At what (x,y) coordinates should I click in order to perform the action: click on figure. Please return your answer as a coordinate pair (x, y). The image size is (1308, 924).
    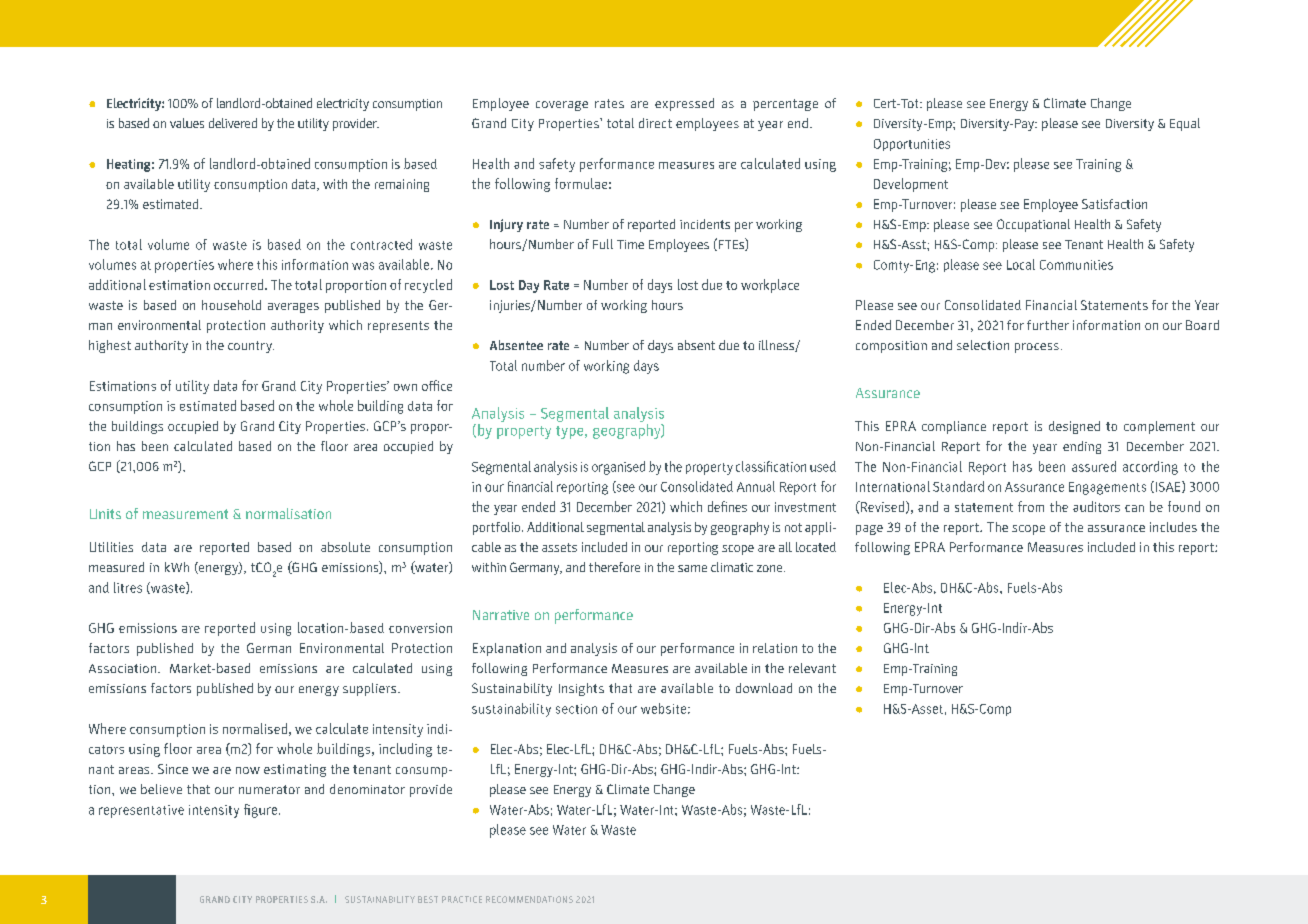
    Looking at the image, I should click on (260, 811).
